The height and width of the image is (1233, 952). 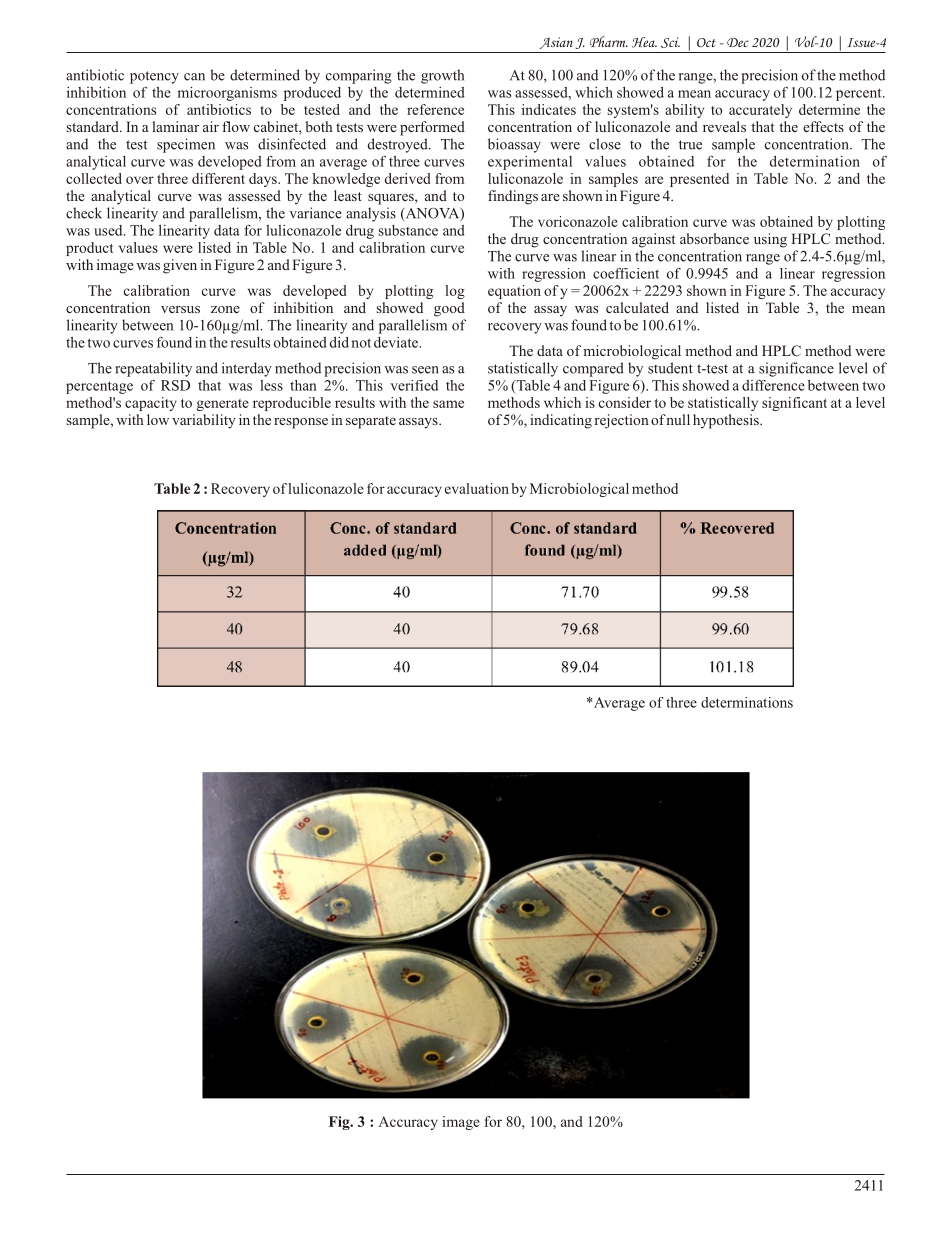 I want to click on seen, so click(x=425, y=370).
